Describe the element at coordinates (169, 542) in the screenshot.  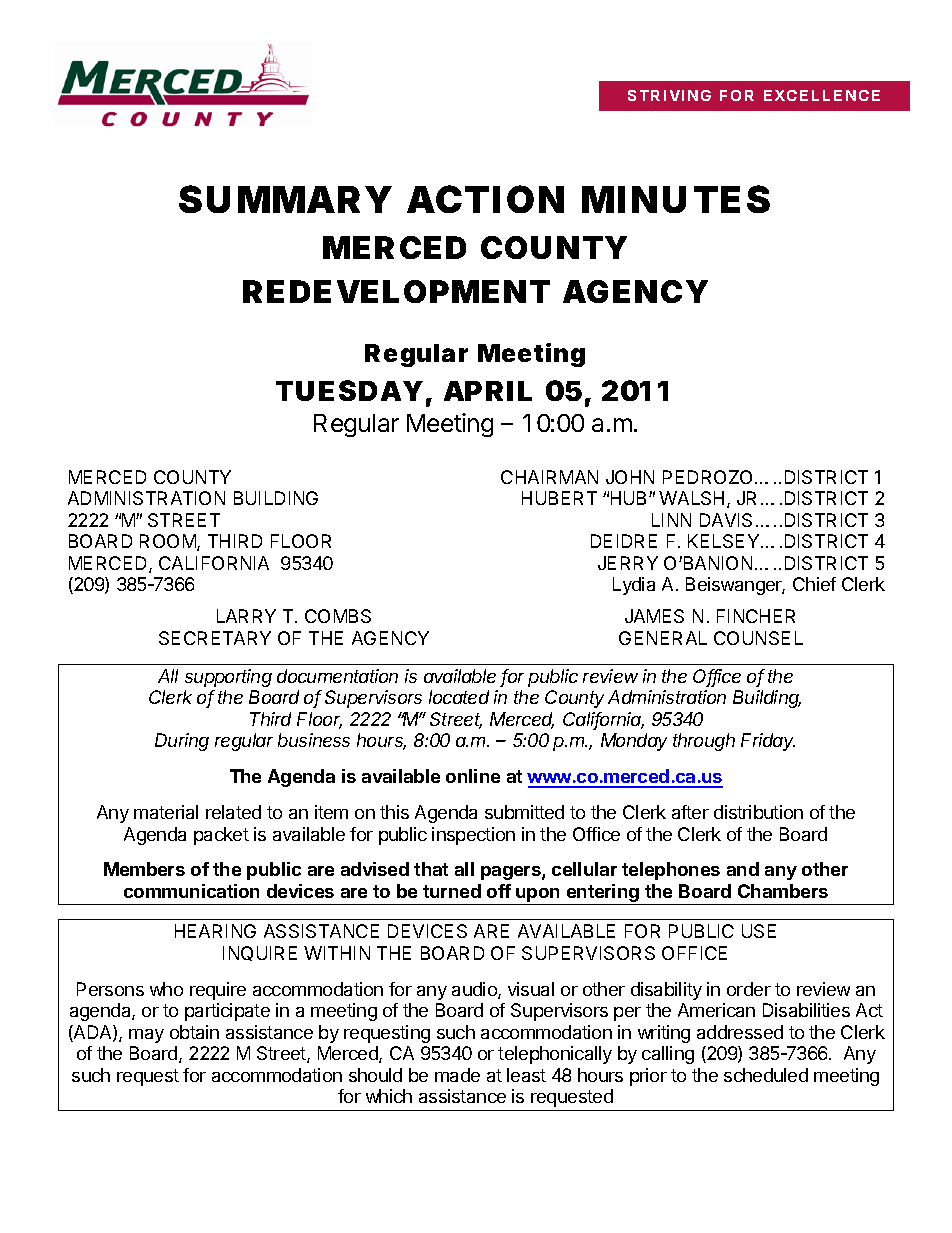
I see `ROOM` at that location.
